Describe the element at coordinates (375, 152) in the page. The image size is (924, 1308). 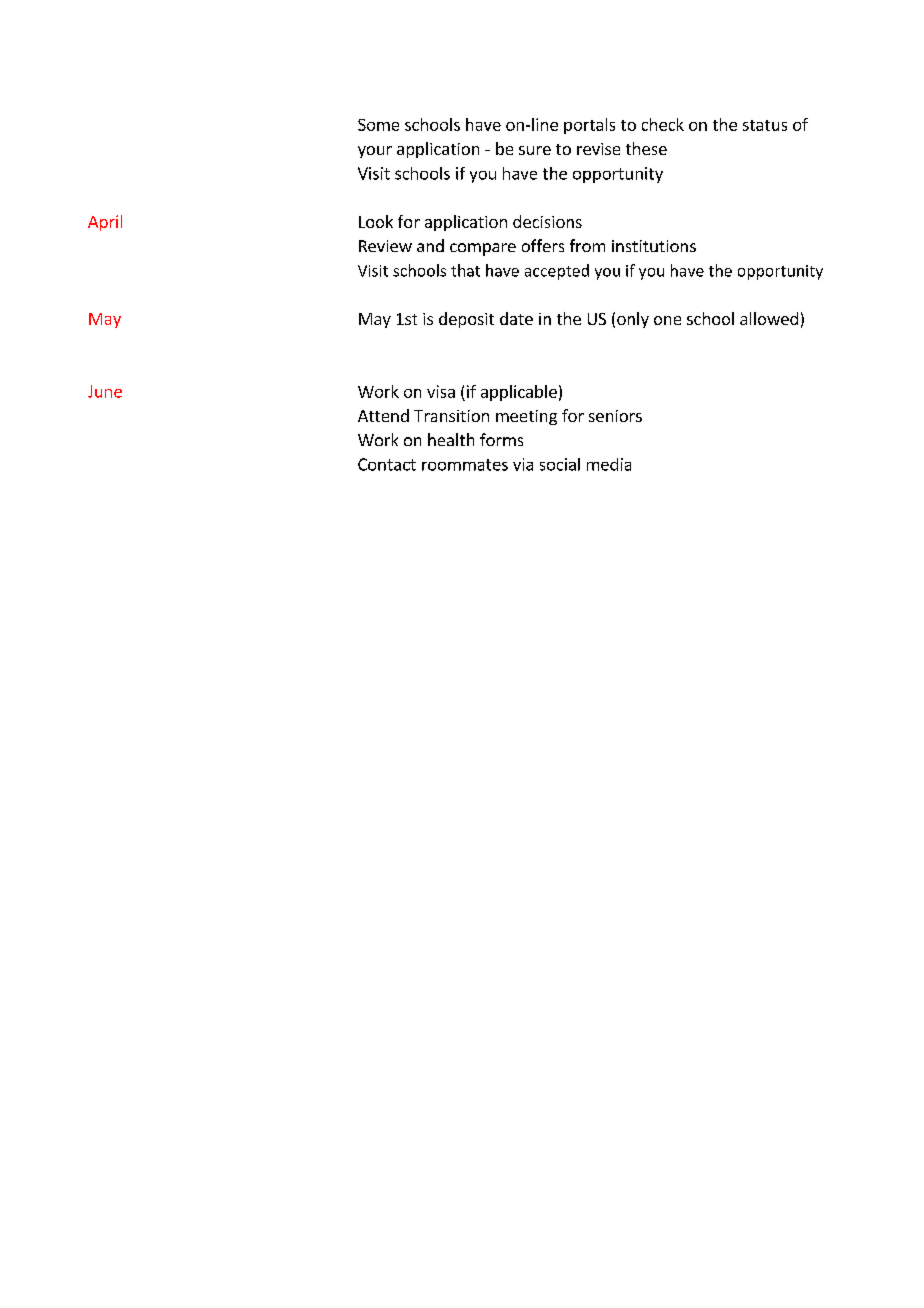
I see `your` at that location.
